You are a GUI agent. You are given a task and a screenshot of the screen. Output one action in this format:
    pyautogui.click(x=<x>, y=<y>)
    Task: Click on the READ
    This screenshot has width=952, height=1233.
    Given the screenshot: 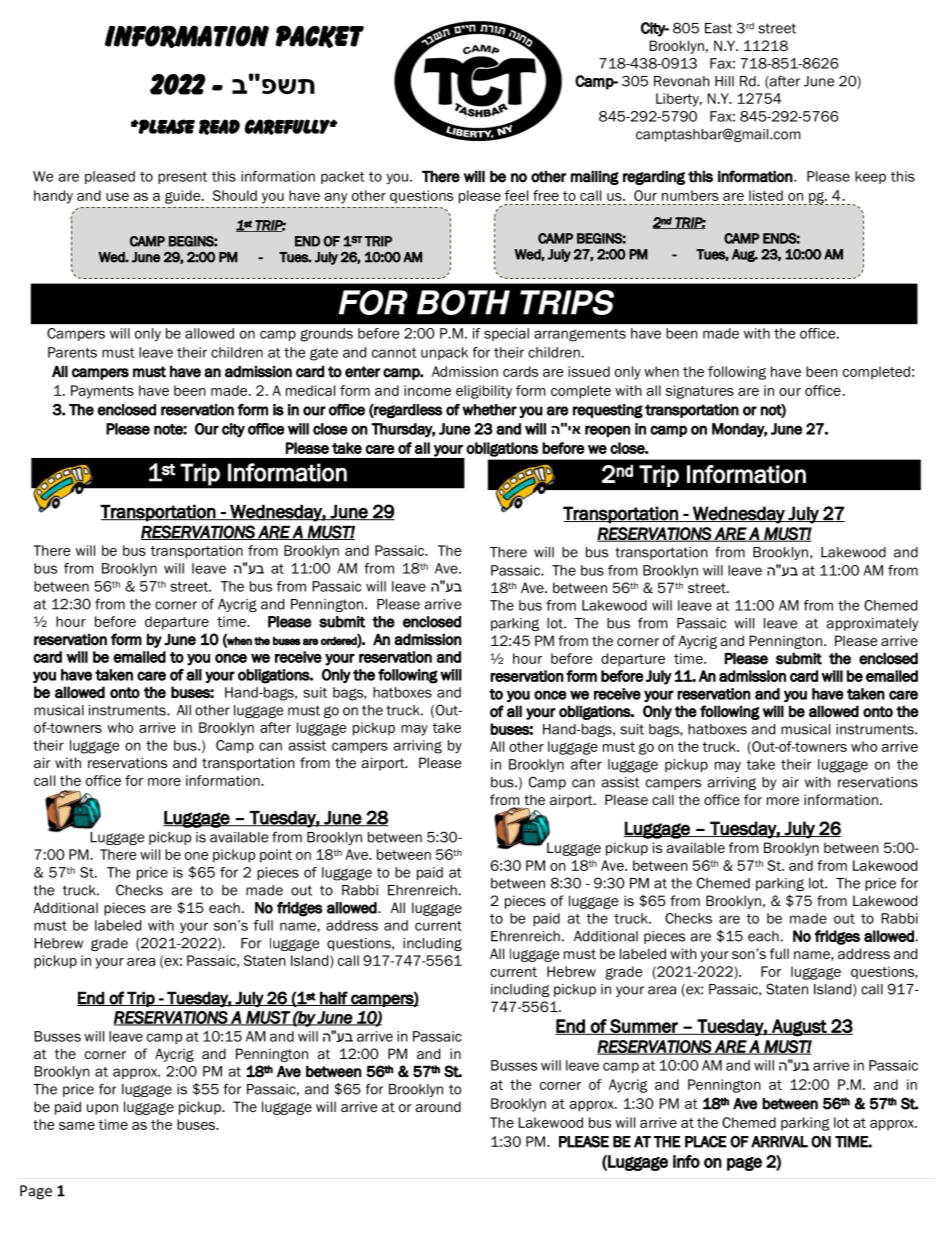 What is the action you would take?
    pyautogui.click(x=219, y=127)
